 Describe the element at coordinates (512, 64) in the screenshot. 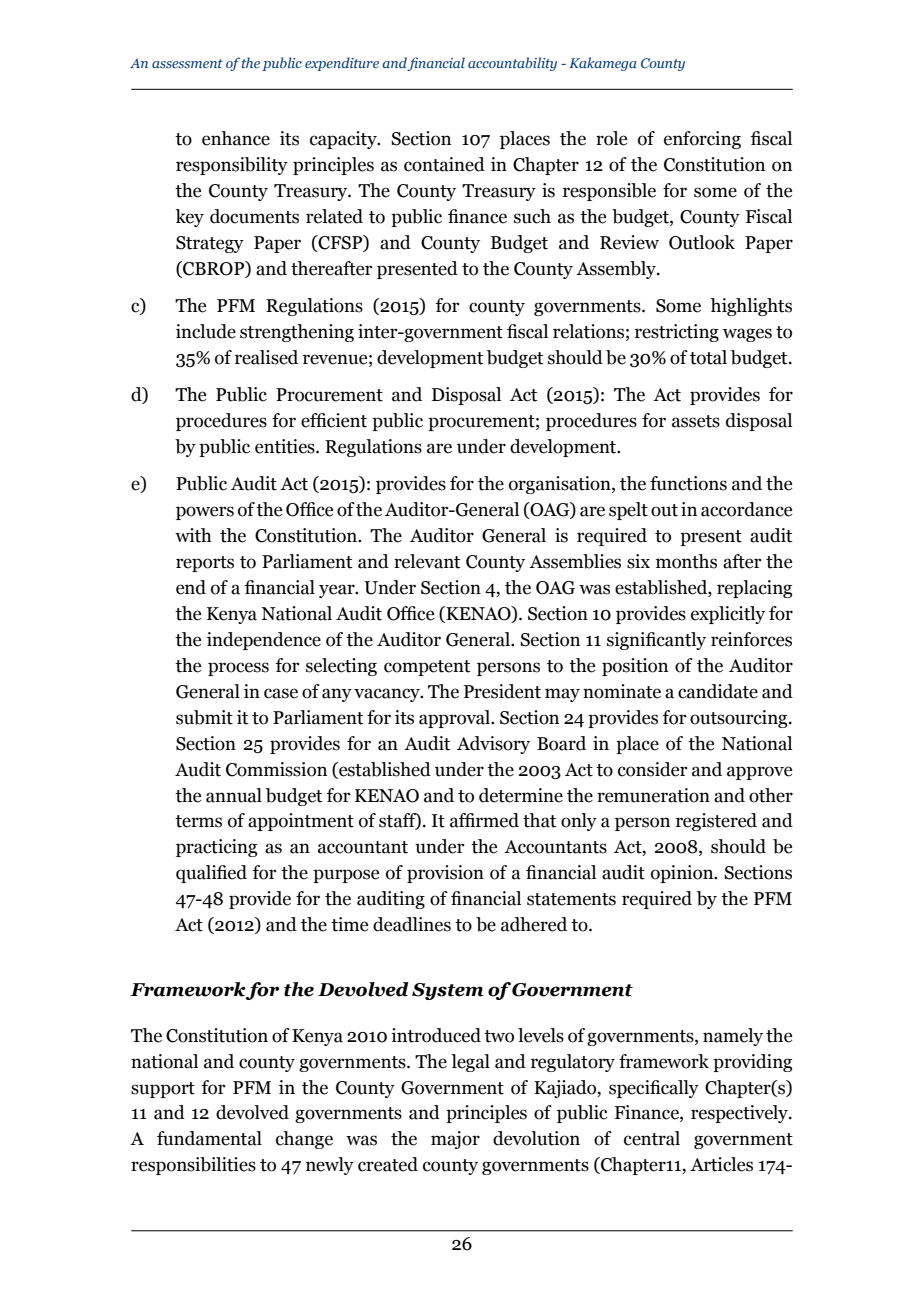

I see `accountability` at that location.
